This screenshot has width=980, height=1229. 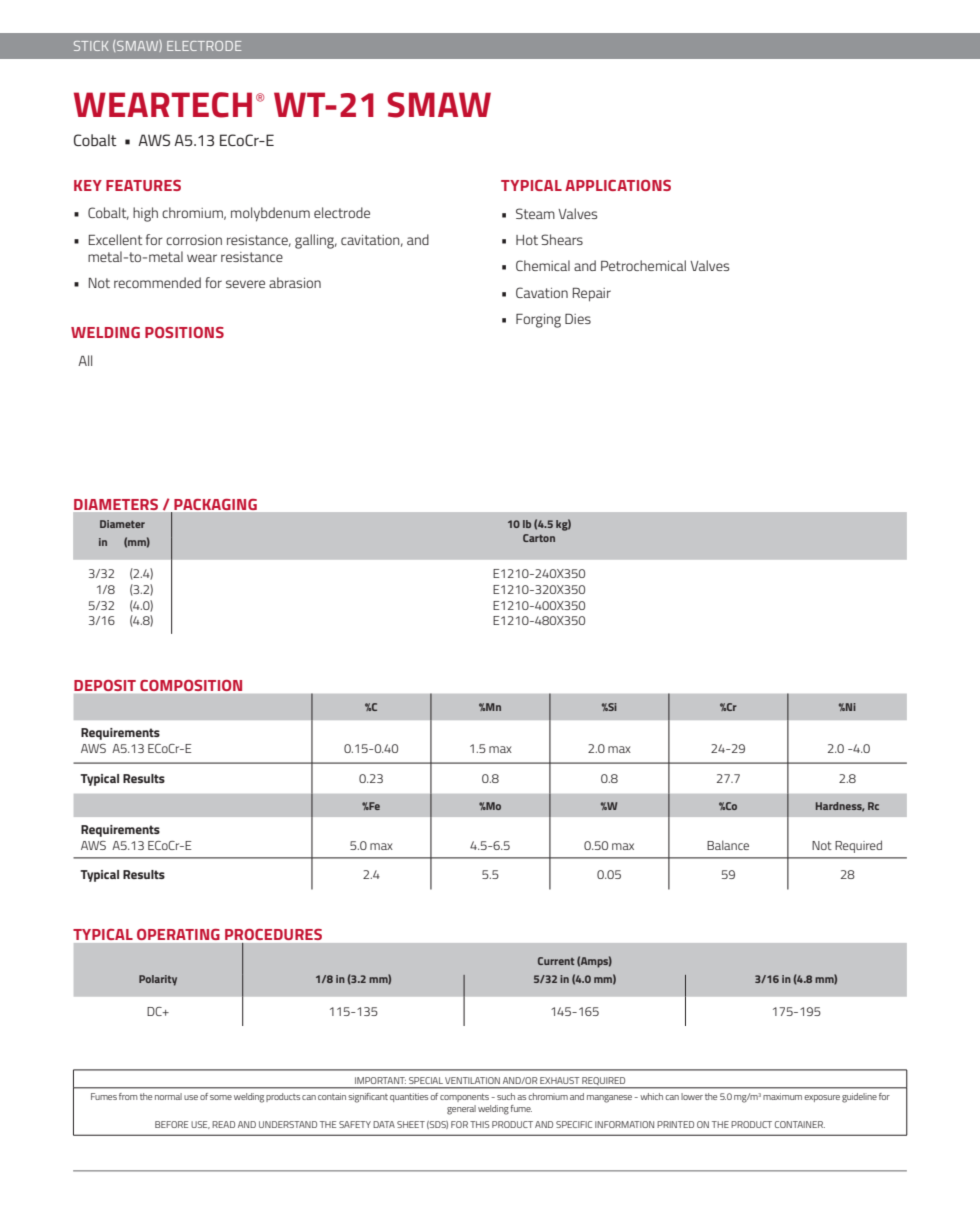 What do you see at coordinates (592, 295) in the screenshot?
I see `Repair` at bounding box center [592, 295].
